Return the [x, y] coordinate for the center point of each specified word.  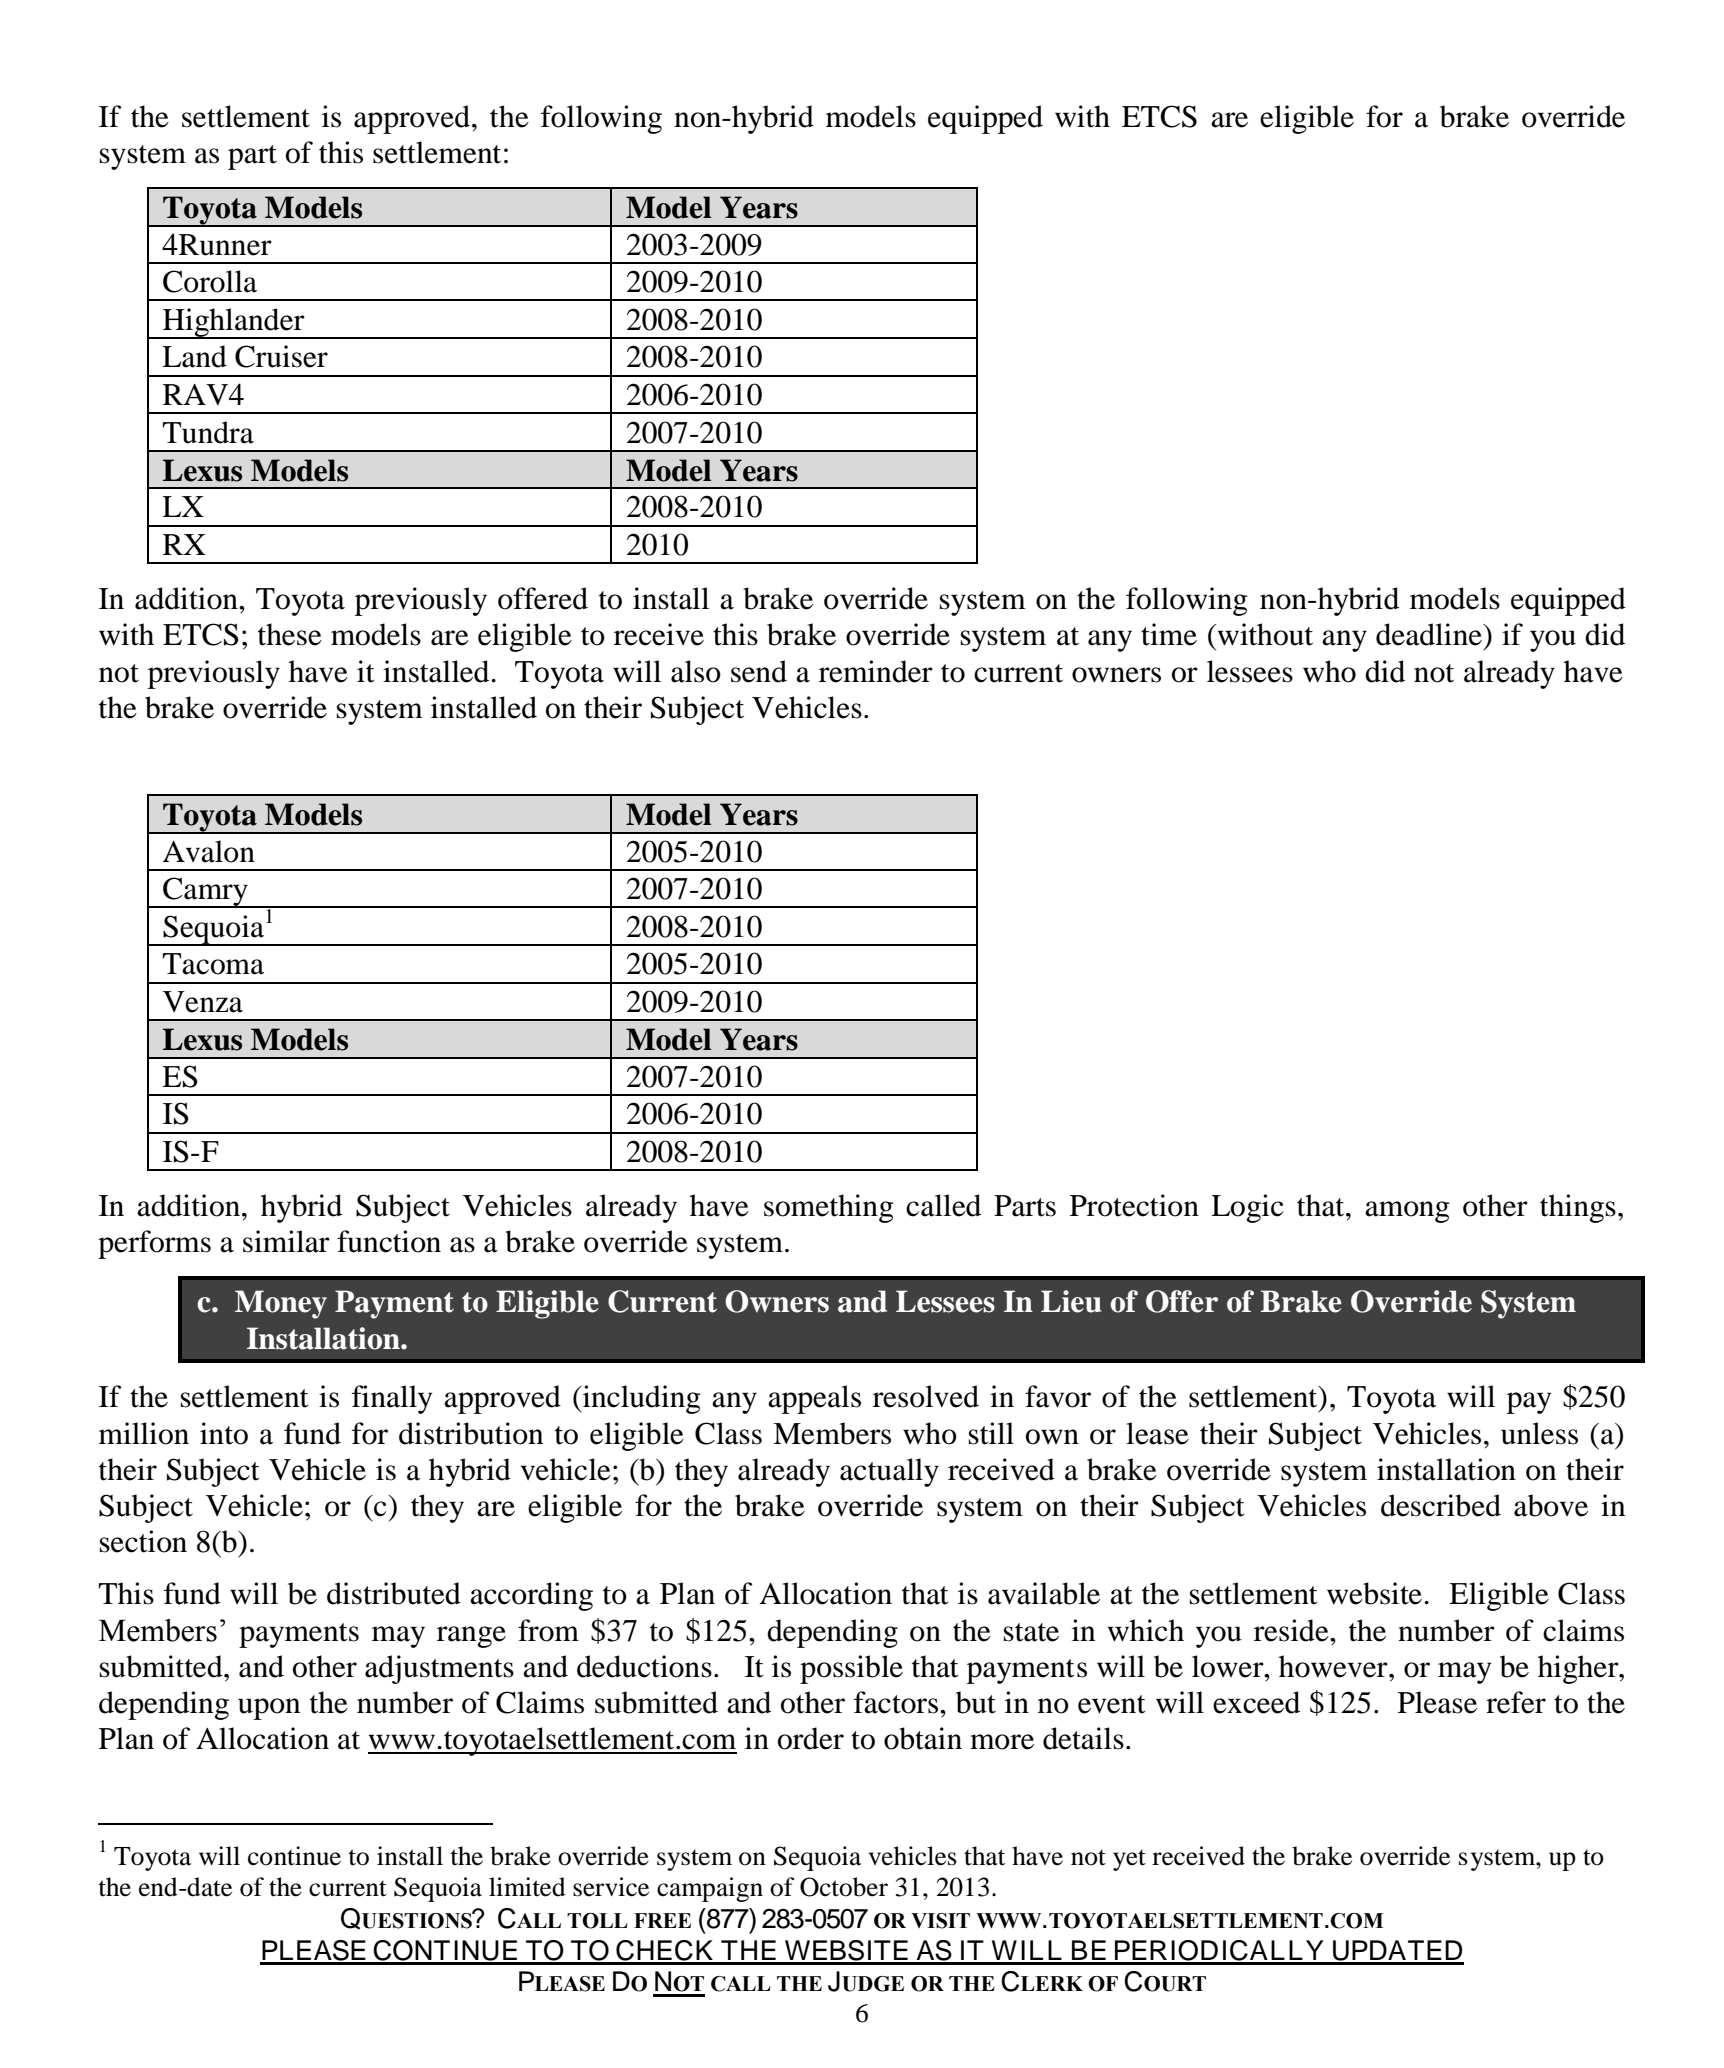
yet [1129, 1860]
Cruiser [281, 356]
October [844, 1887]
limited [527, 1887]
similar [286, 1241]
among [1407, 1212]
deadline [1430, 634]
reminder [876, 671]
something [829, 1208]
